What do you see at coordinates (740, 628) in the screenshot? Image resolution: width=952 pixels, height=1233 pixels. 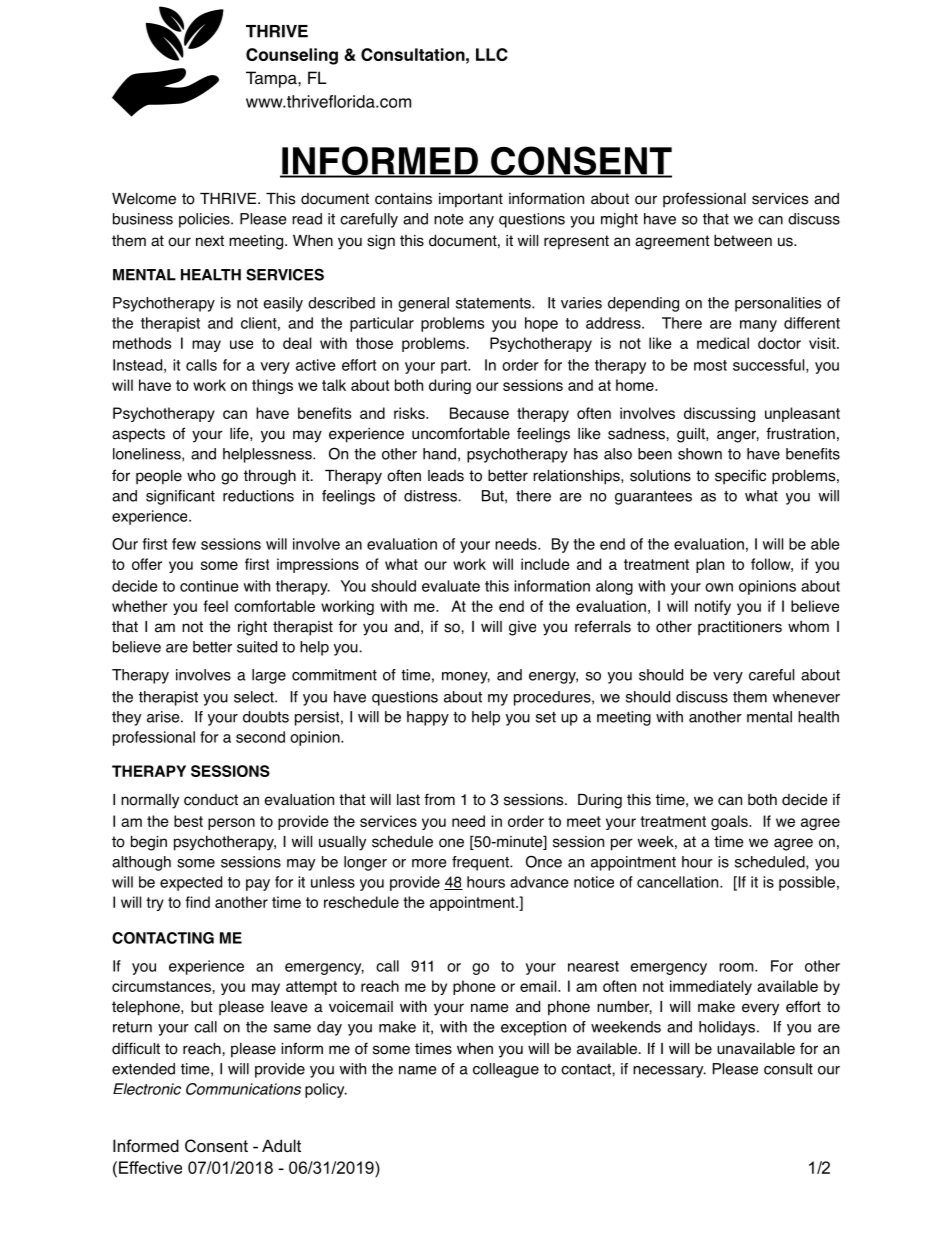 I see `practitioners` at bounding box center [740, 628].
